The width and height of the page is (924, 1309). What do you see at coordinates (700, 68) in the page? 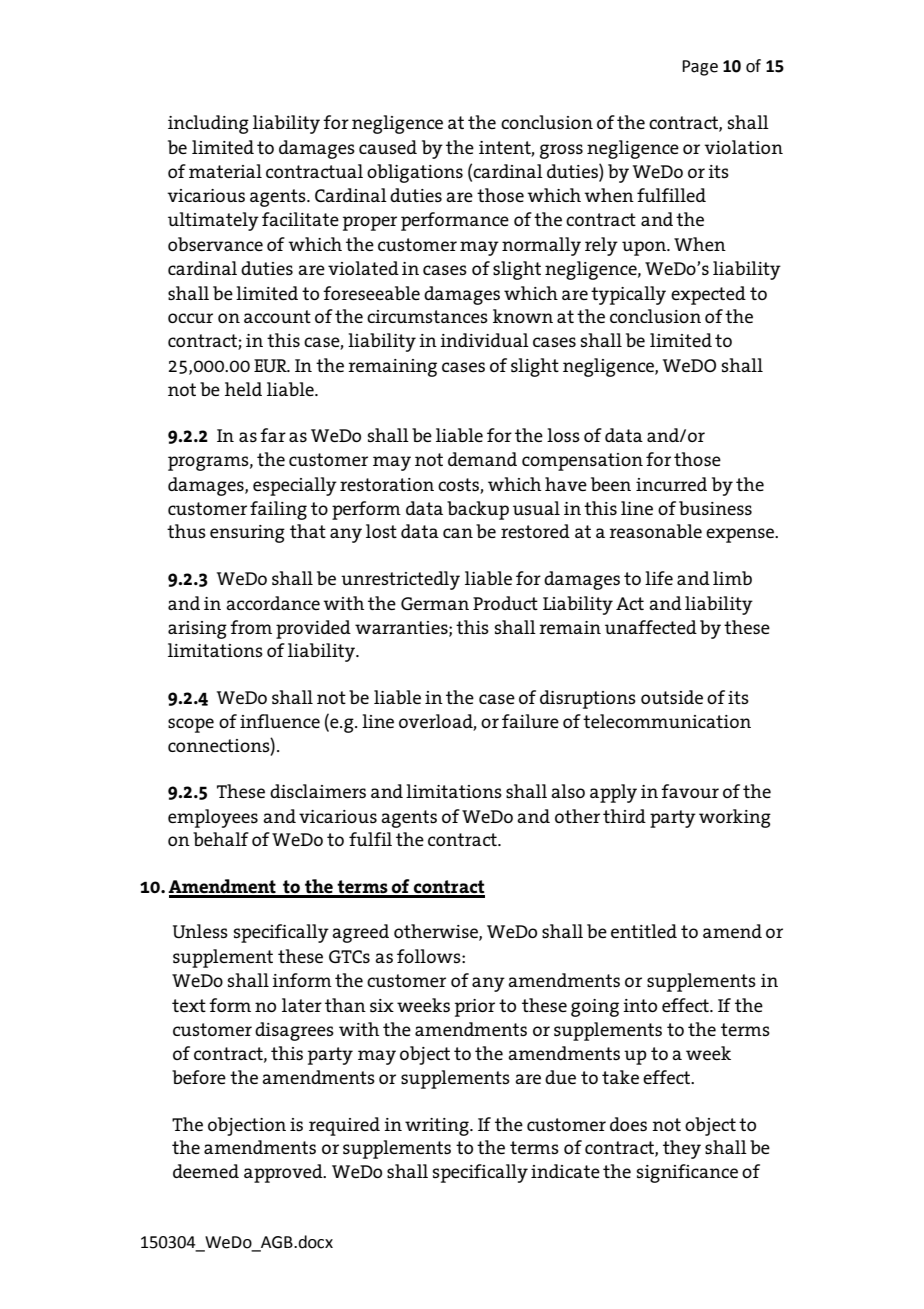
I see `Page` at bounding box center [700, 68].
